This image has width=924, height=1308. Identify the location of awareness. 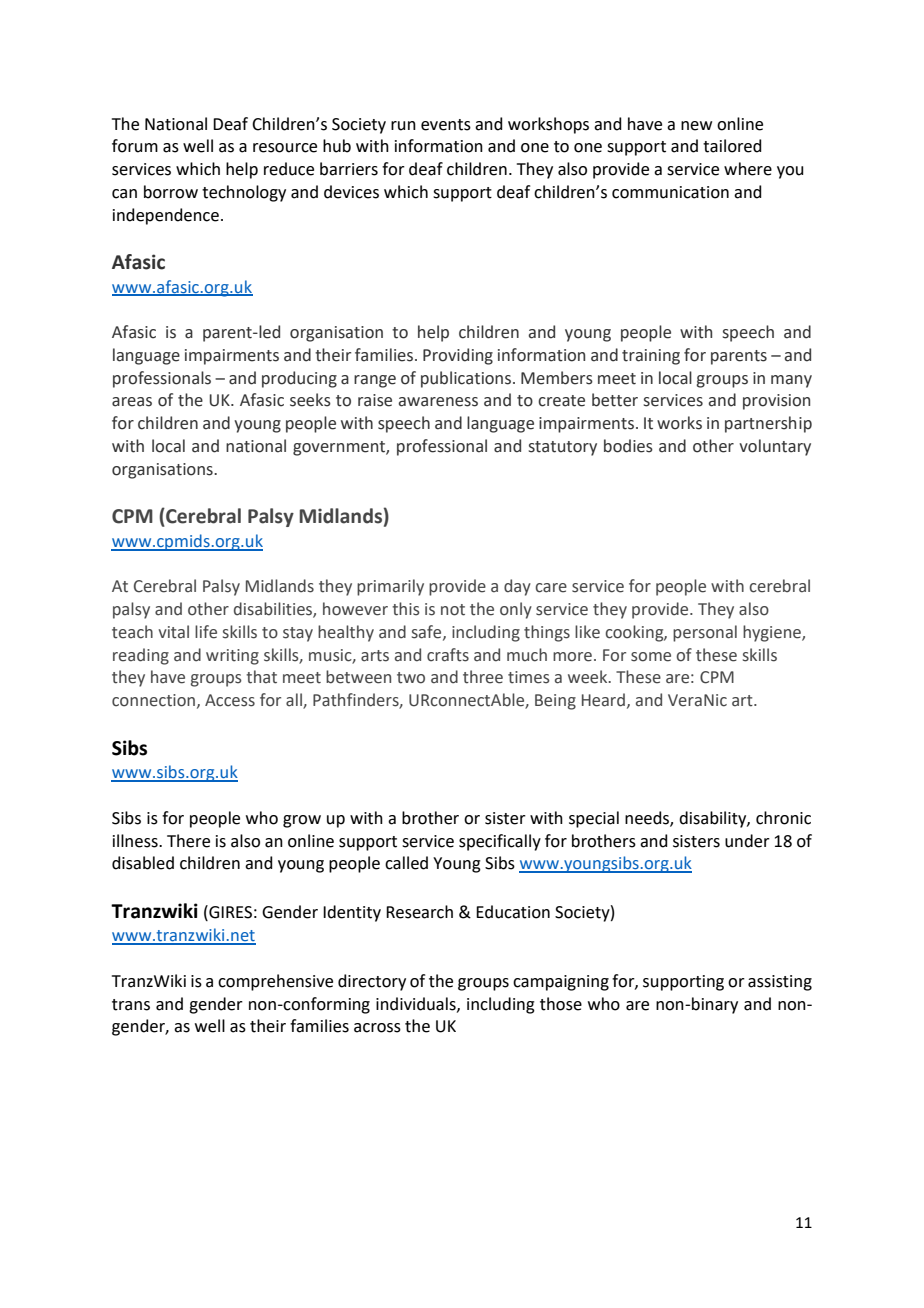
(438, 402).
